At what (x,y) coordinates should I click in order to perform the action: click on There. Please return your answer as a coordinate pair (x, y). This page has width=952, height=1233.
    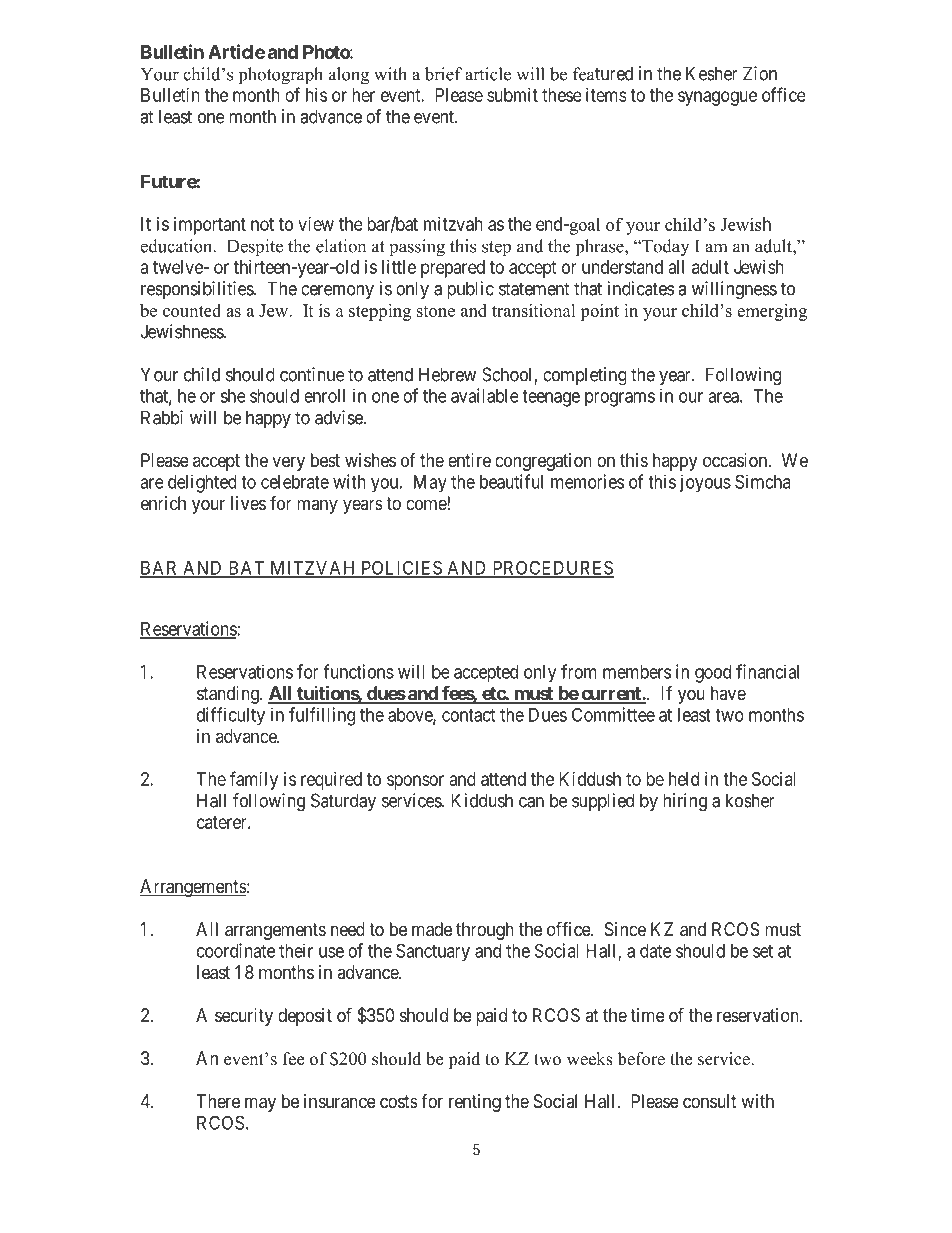
    Looking at the image, I should click on (218, 1101).
